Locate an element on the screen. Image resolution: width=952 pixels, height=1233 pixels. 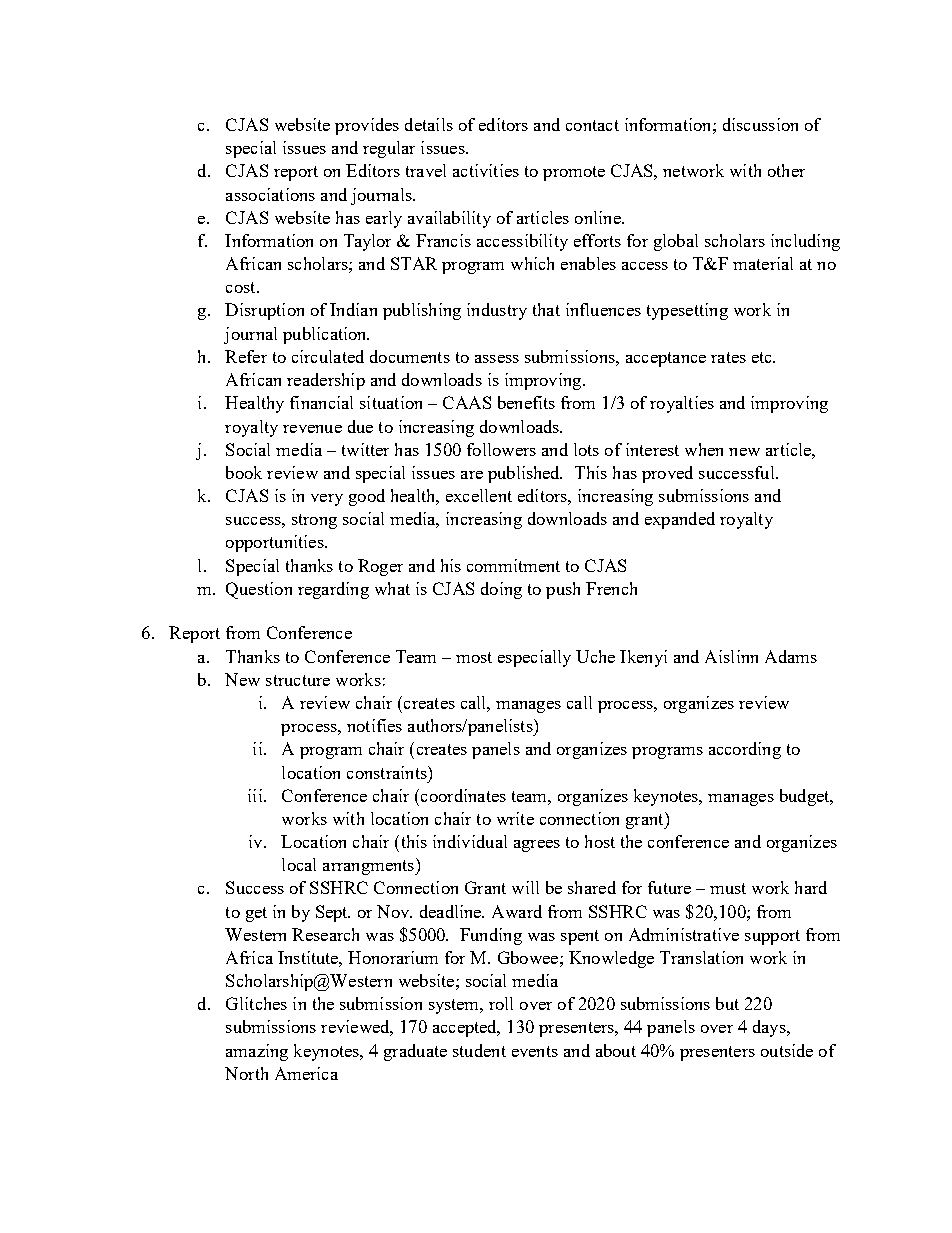
America is located at coordinates (306, 1073).
